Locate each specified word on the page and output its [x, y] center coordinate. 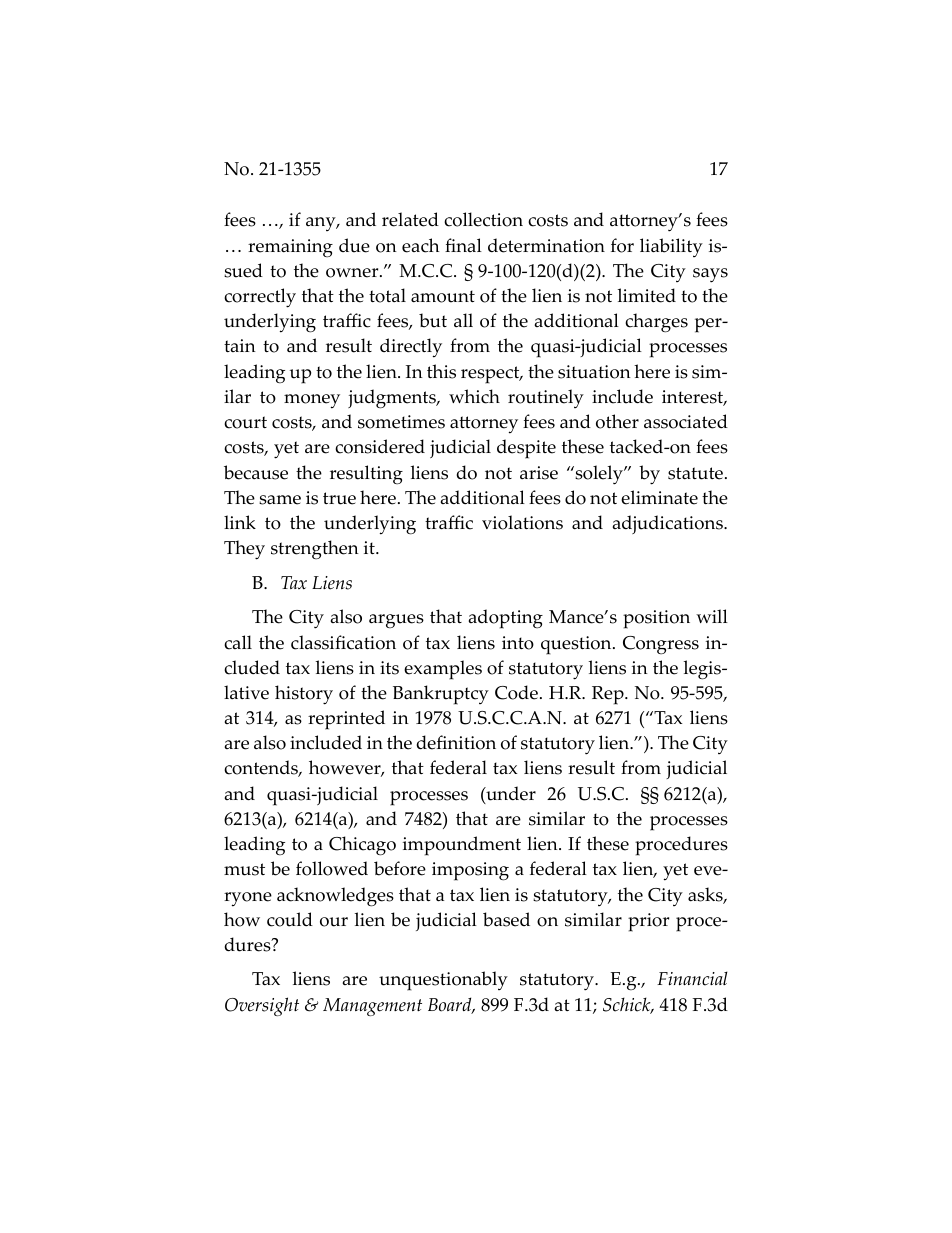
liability [671, 247]
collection [483, 219]
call [238, 642]
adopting [506, 619]
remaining [290, 248]
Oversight [262, 1006]
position [656, 619]
